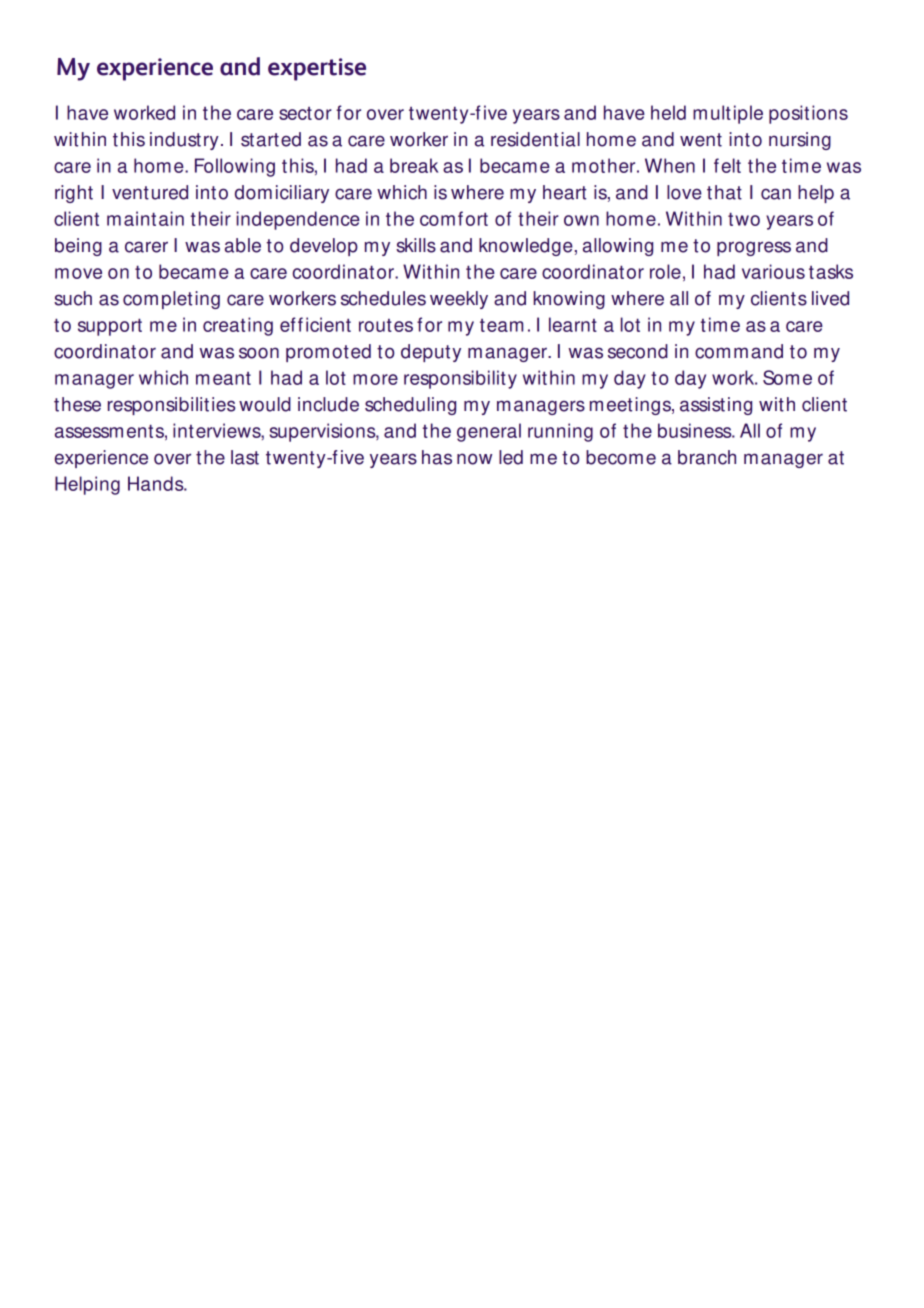  I want to click on move, so click(78, 273).
